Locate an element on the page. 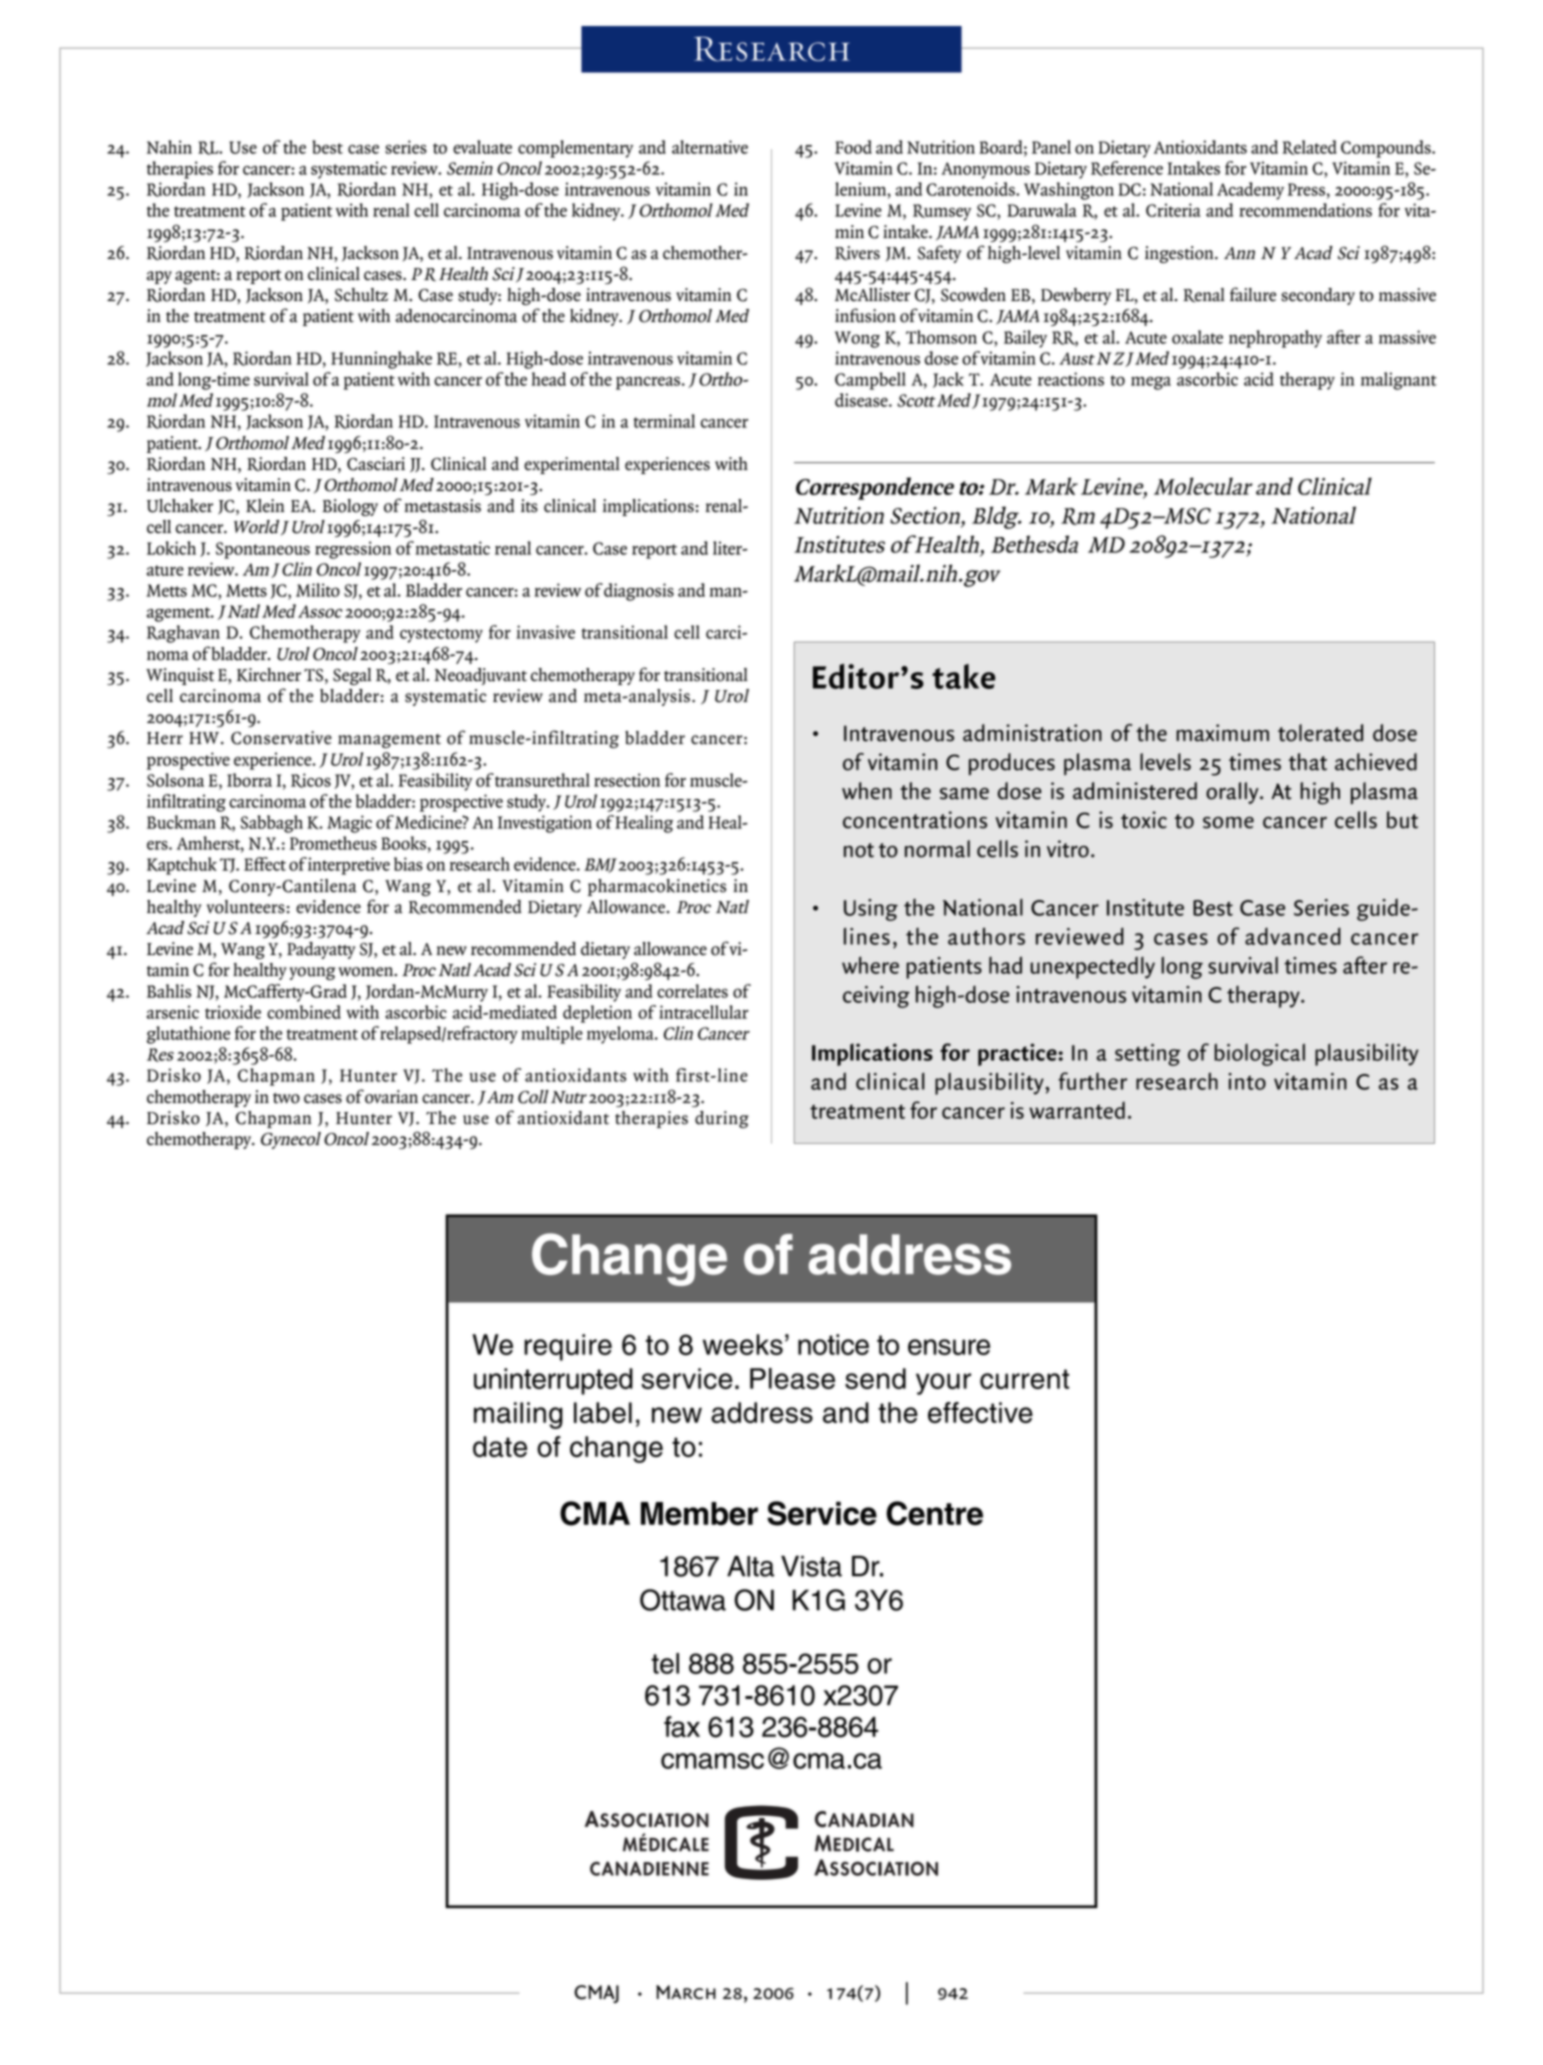 This image has height=2065, width=1543. two is located at coordinates (286, 1098).
